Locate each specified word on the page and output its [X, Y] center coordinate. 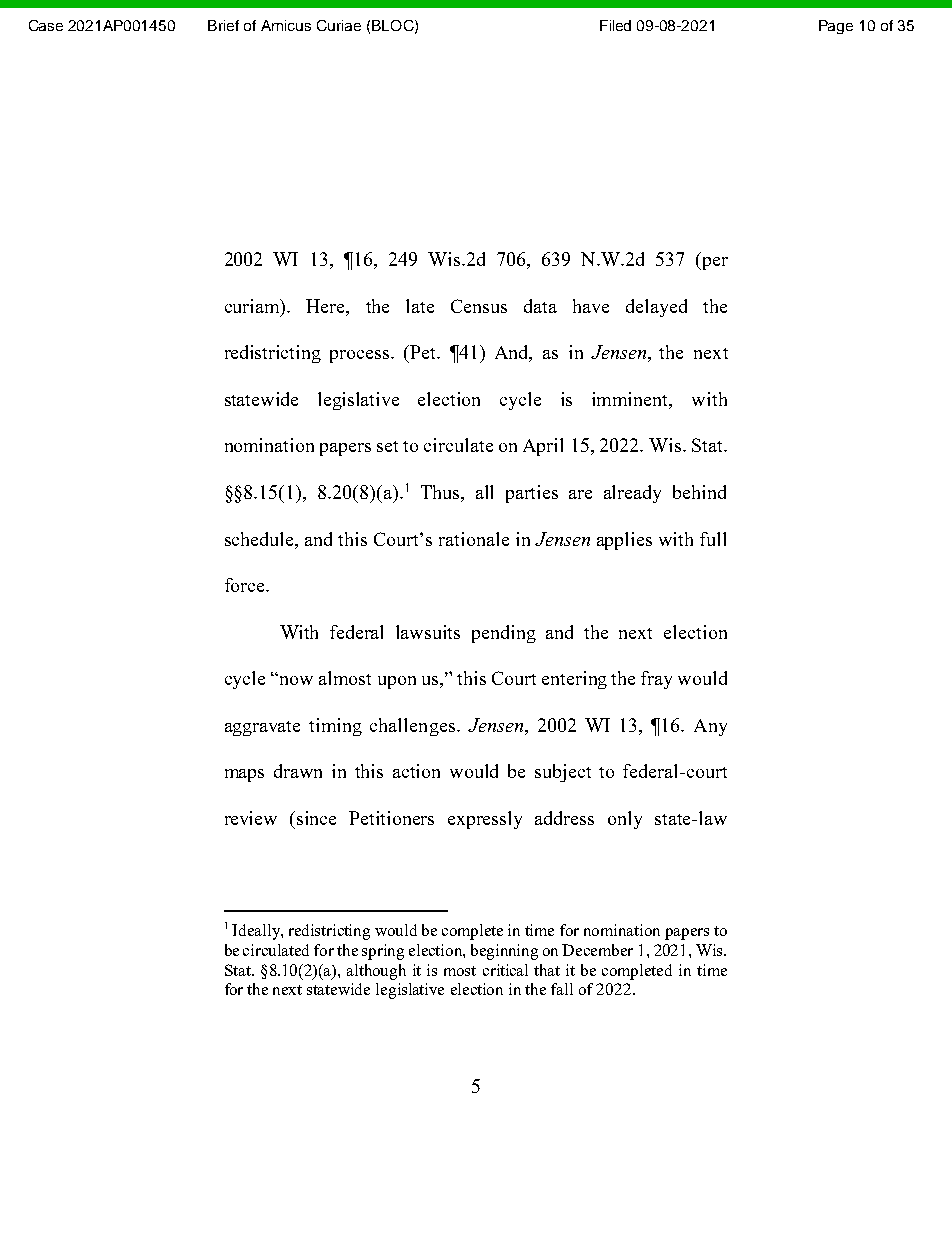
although [376, 972]
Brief [223, 25]
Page [836, 27]
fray [656, 680]
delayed [656, 308]
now [295, 679]
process [361, 356]
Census [479, 306]
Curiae [339, 25]
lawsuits [428, 632]
